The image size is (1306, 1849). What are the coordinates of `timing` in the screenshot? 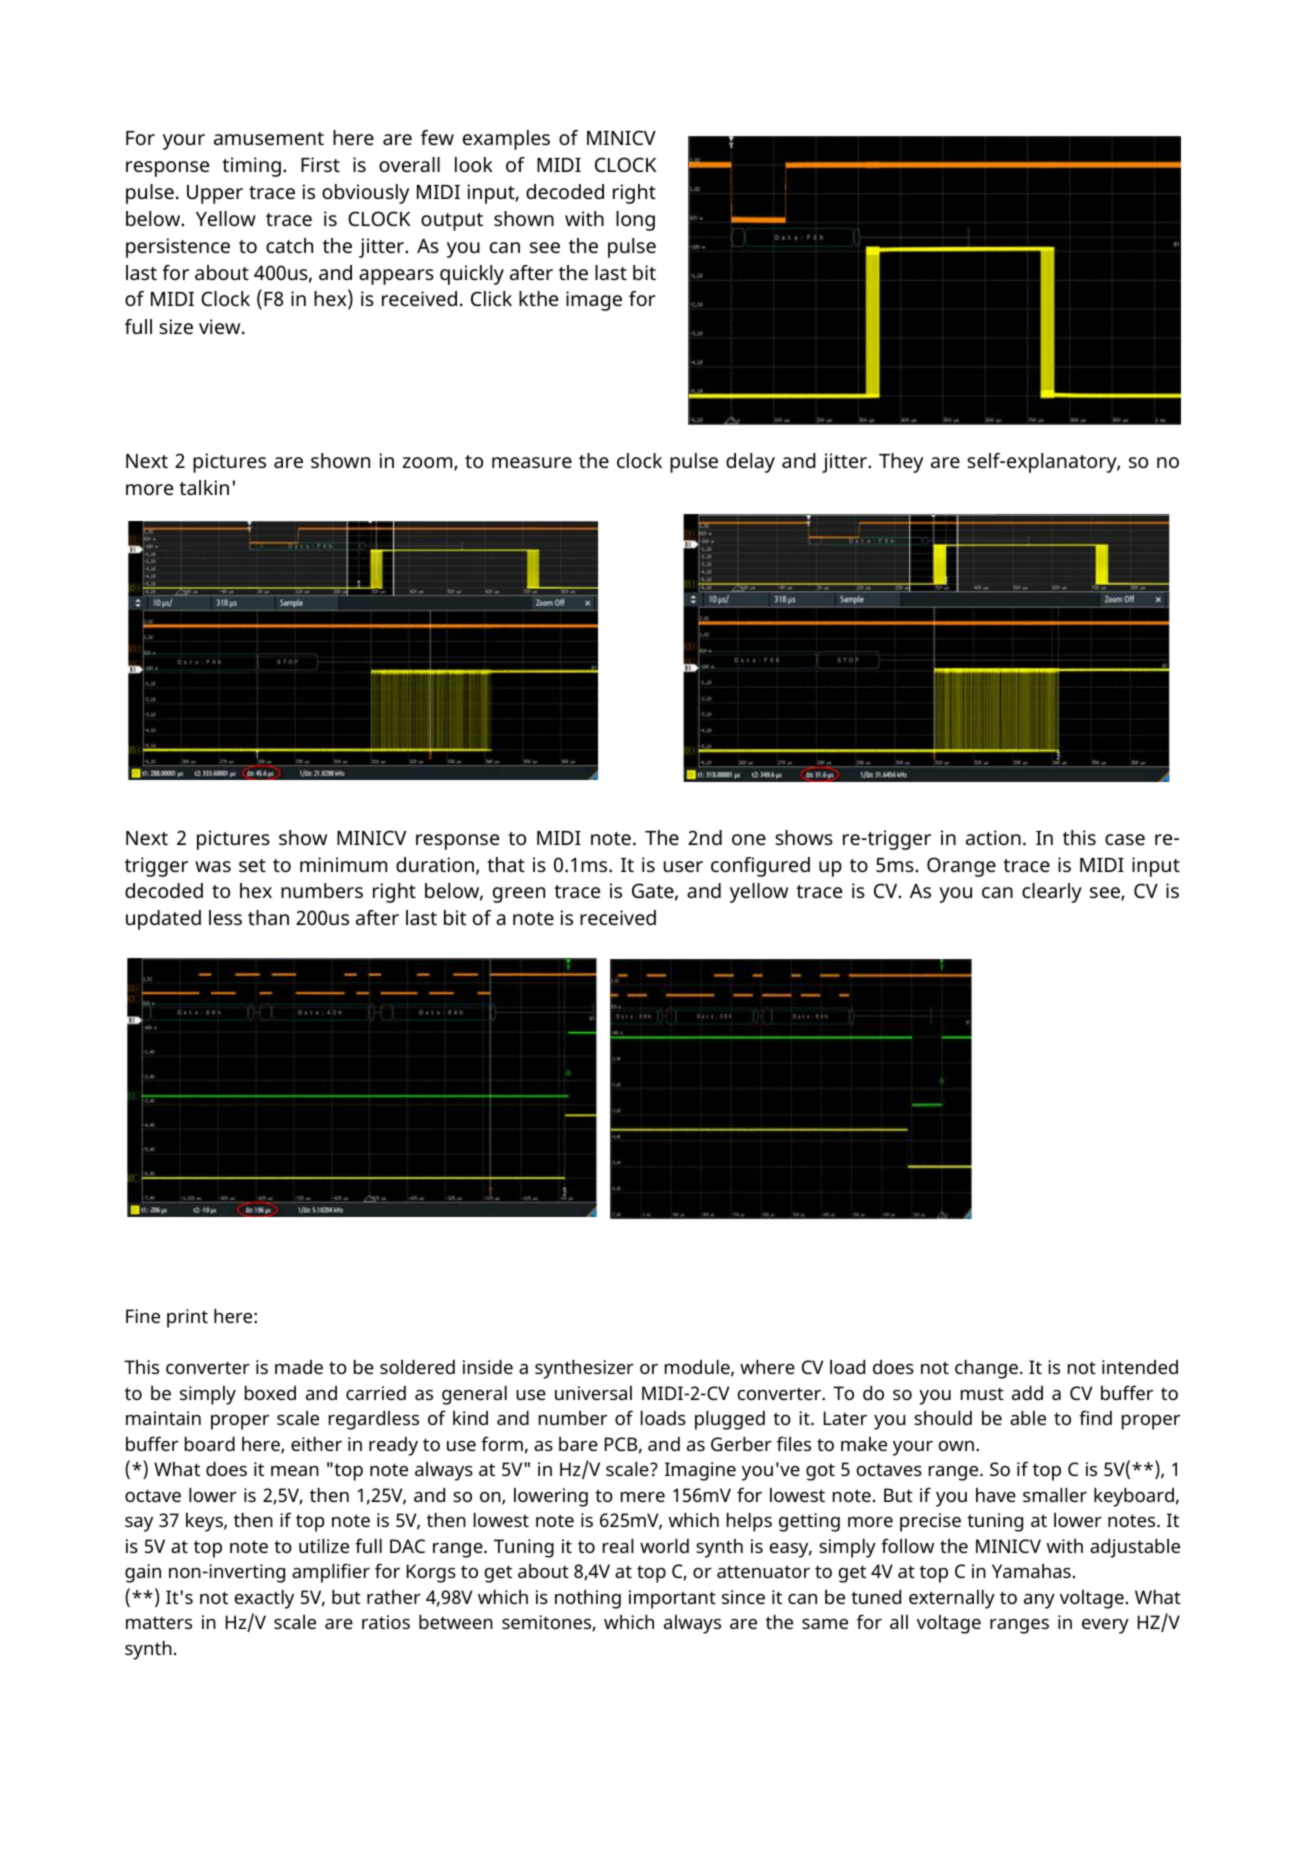 It's located at (251, 167).
